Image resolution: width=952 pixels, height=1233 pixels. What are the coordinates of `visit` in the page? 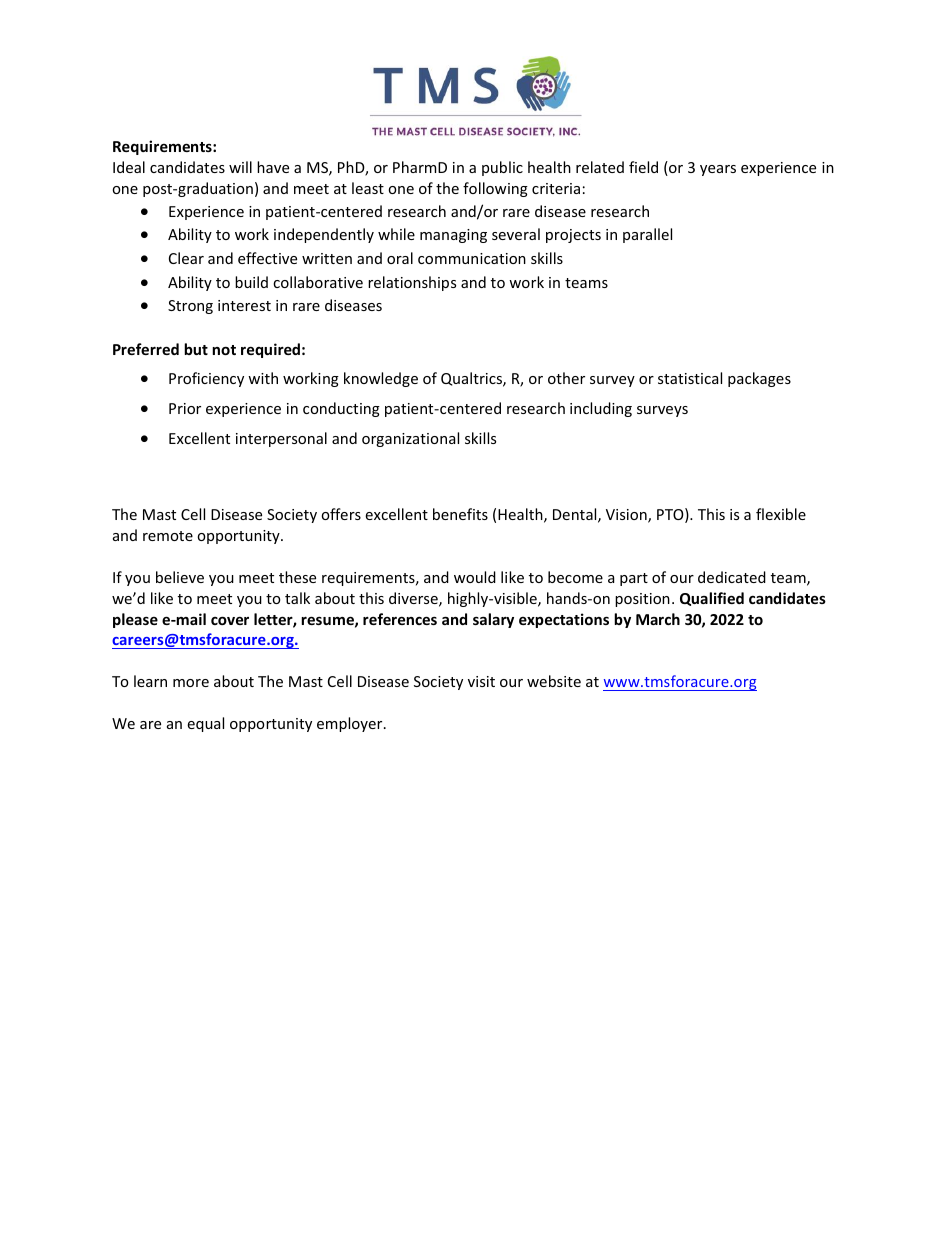 It's located at (481, 681).
